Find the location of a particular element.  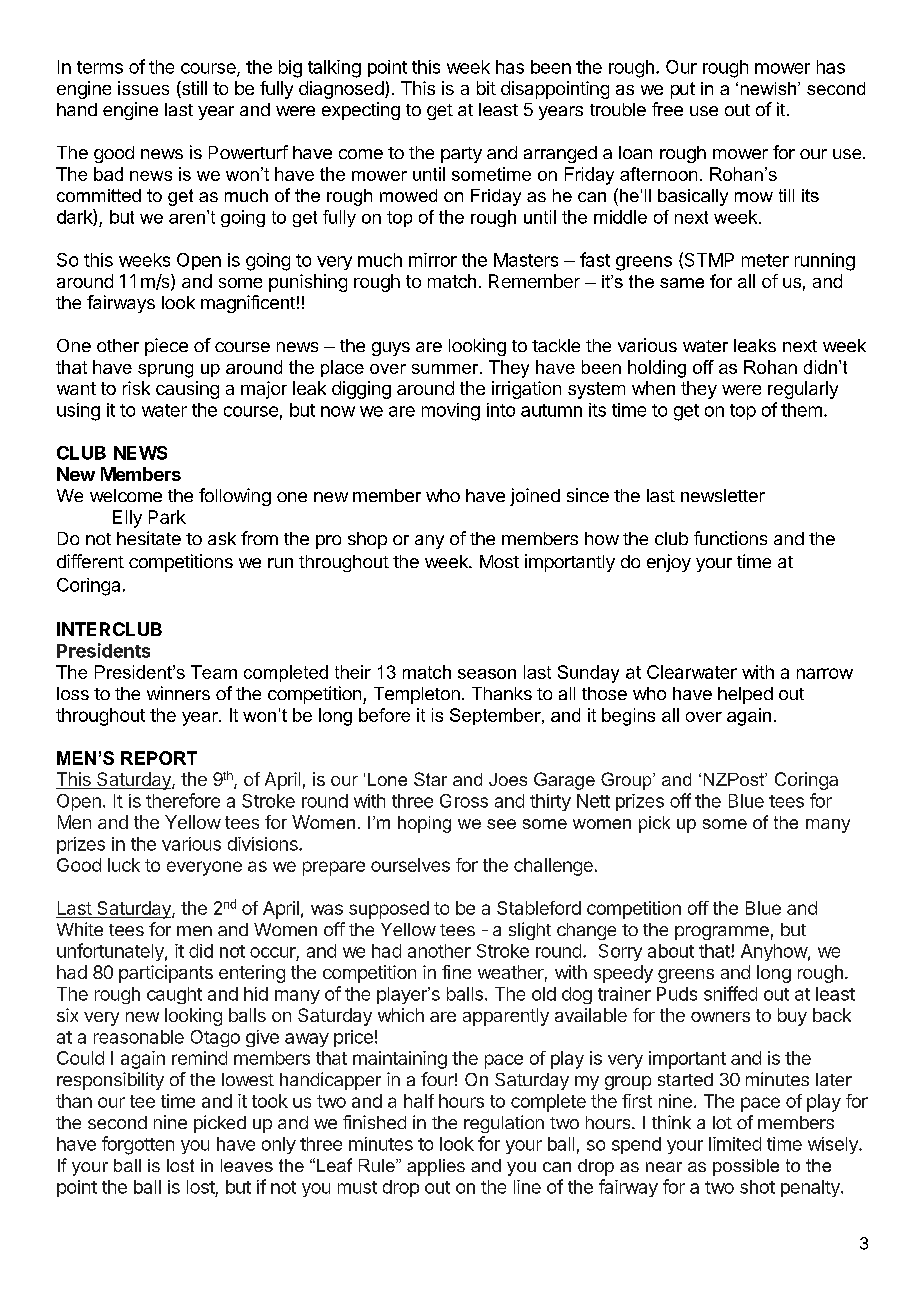

Team is located at coordinates (214, 672).
